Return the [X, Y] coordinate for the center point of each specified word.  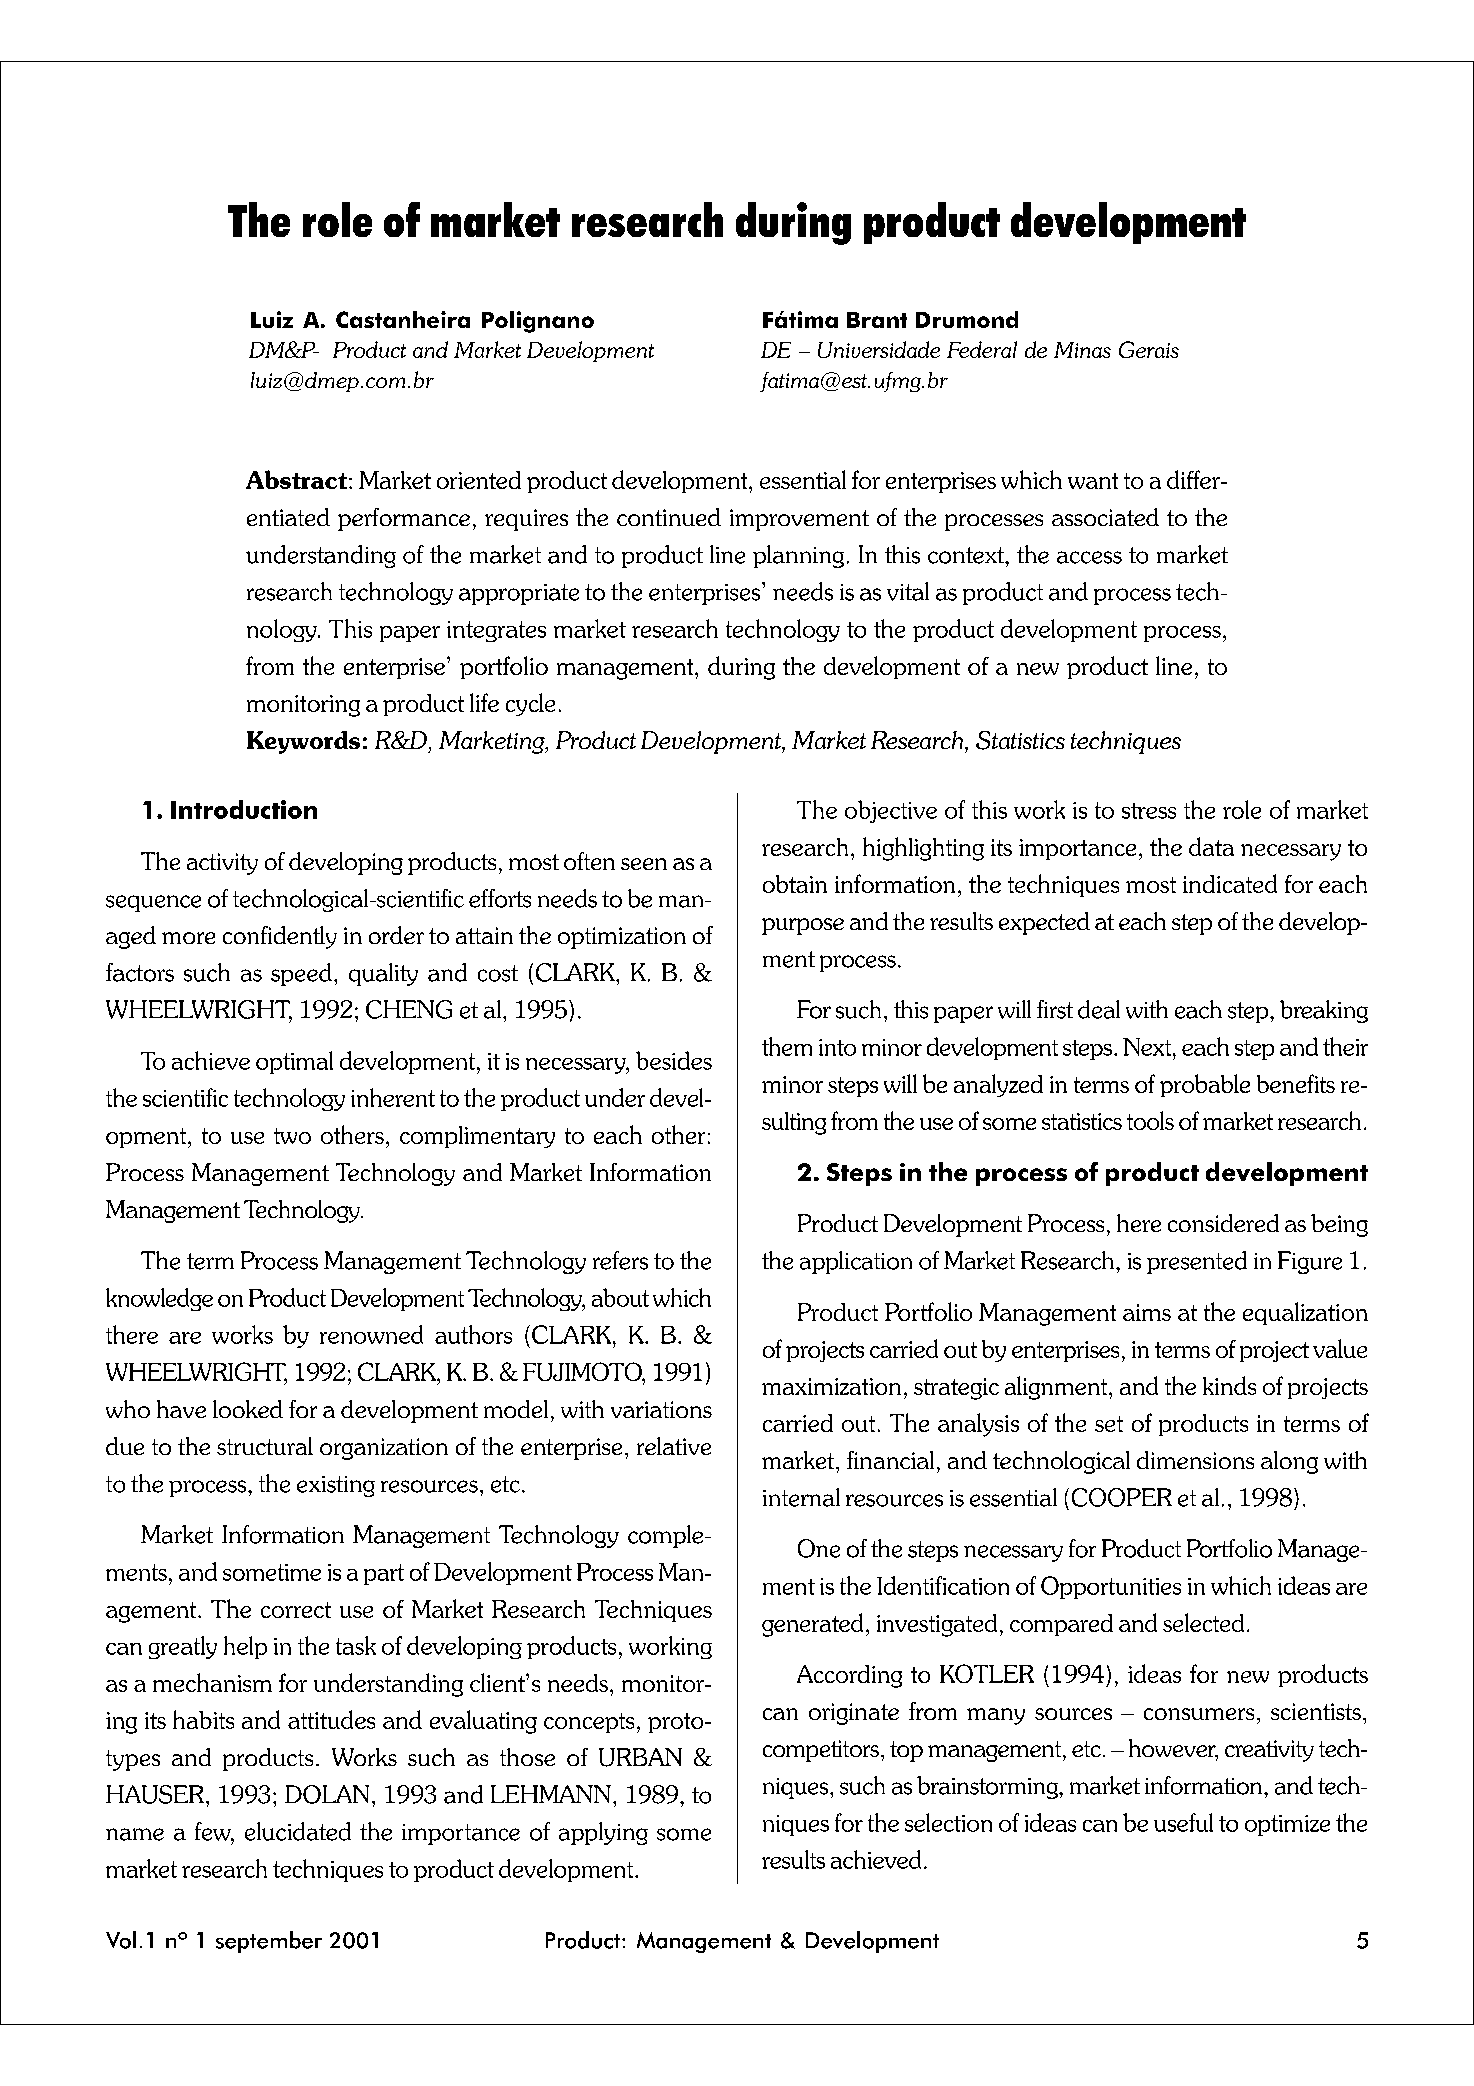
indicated [1230, 883]
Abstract [298, 479]
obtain [795, 884]
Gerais [1149, 349]
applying [603, 1833]
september [269, 1942]
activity [222, 864]
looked [248, 1409]
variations [661, 1409]
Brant [877, 320]
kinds [1229, 1385]
